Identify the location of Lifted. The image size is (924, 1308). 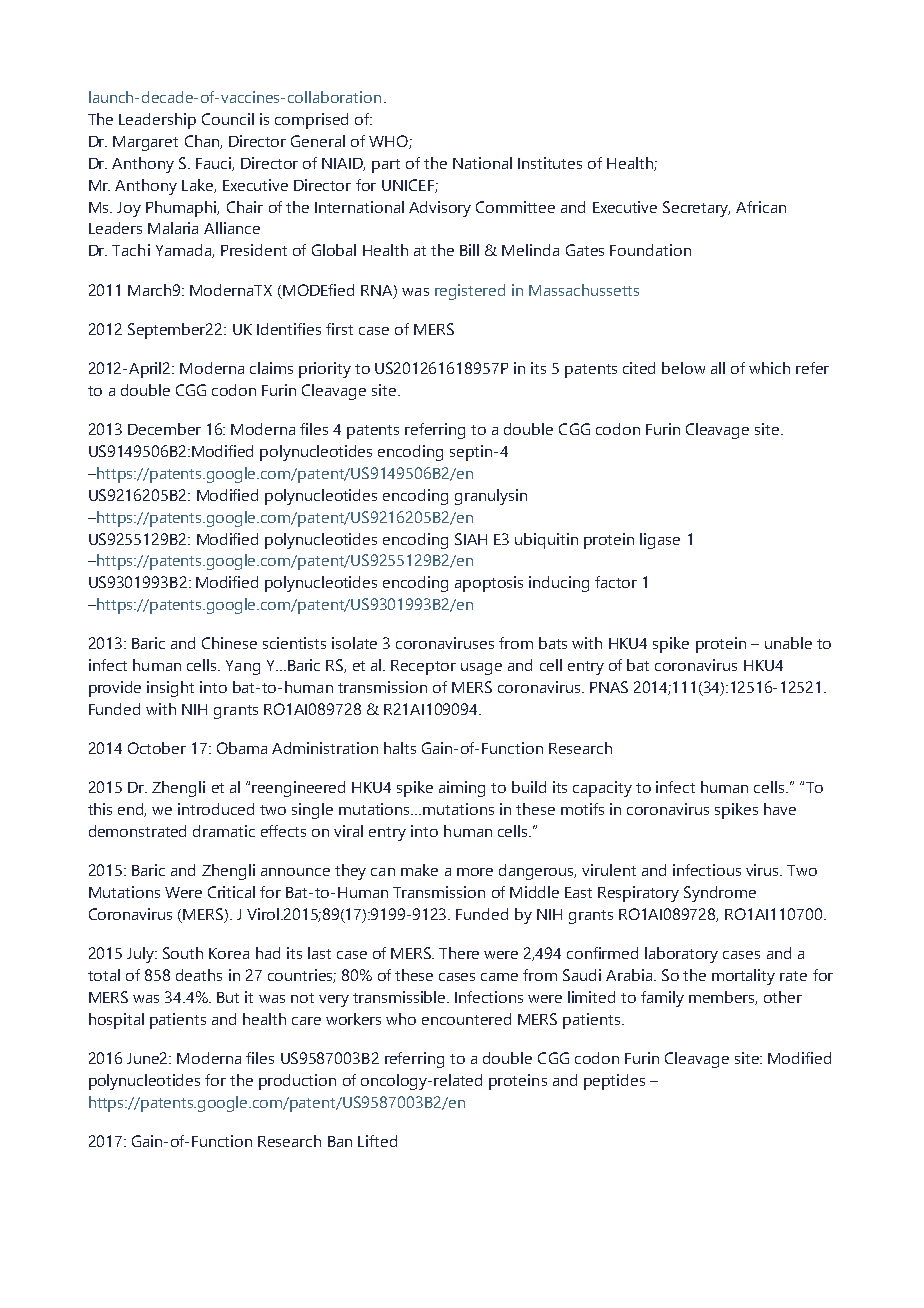
(377, 1141).
